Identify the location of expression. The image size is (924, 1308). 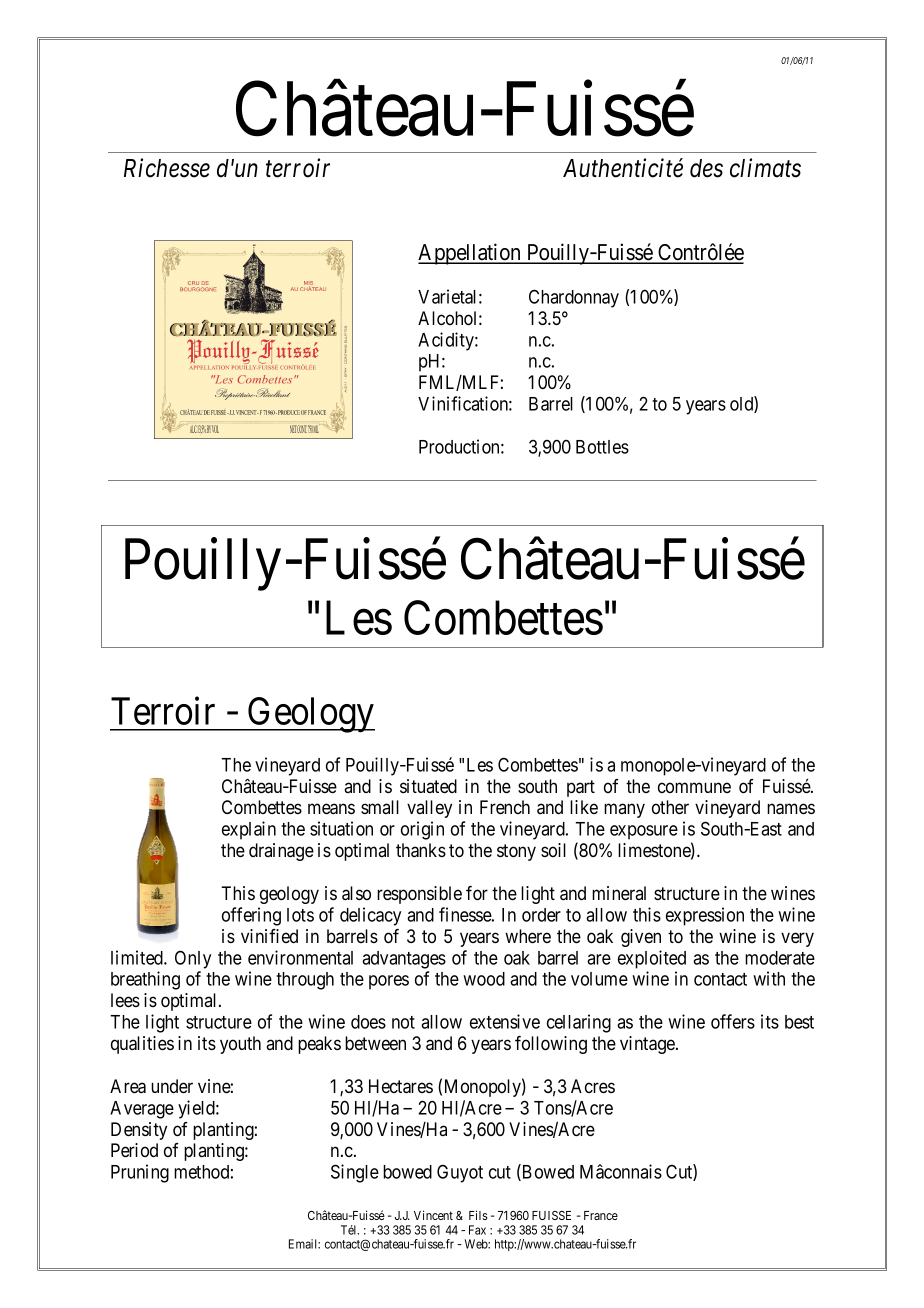
(705, 916).
